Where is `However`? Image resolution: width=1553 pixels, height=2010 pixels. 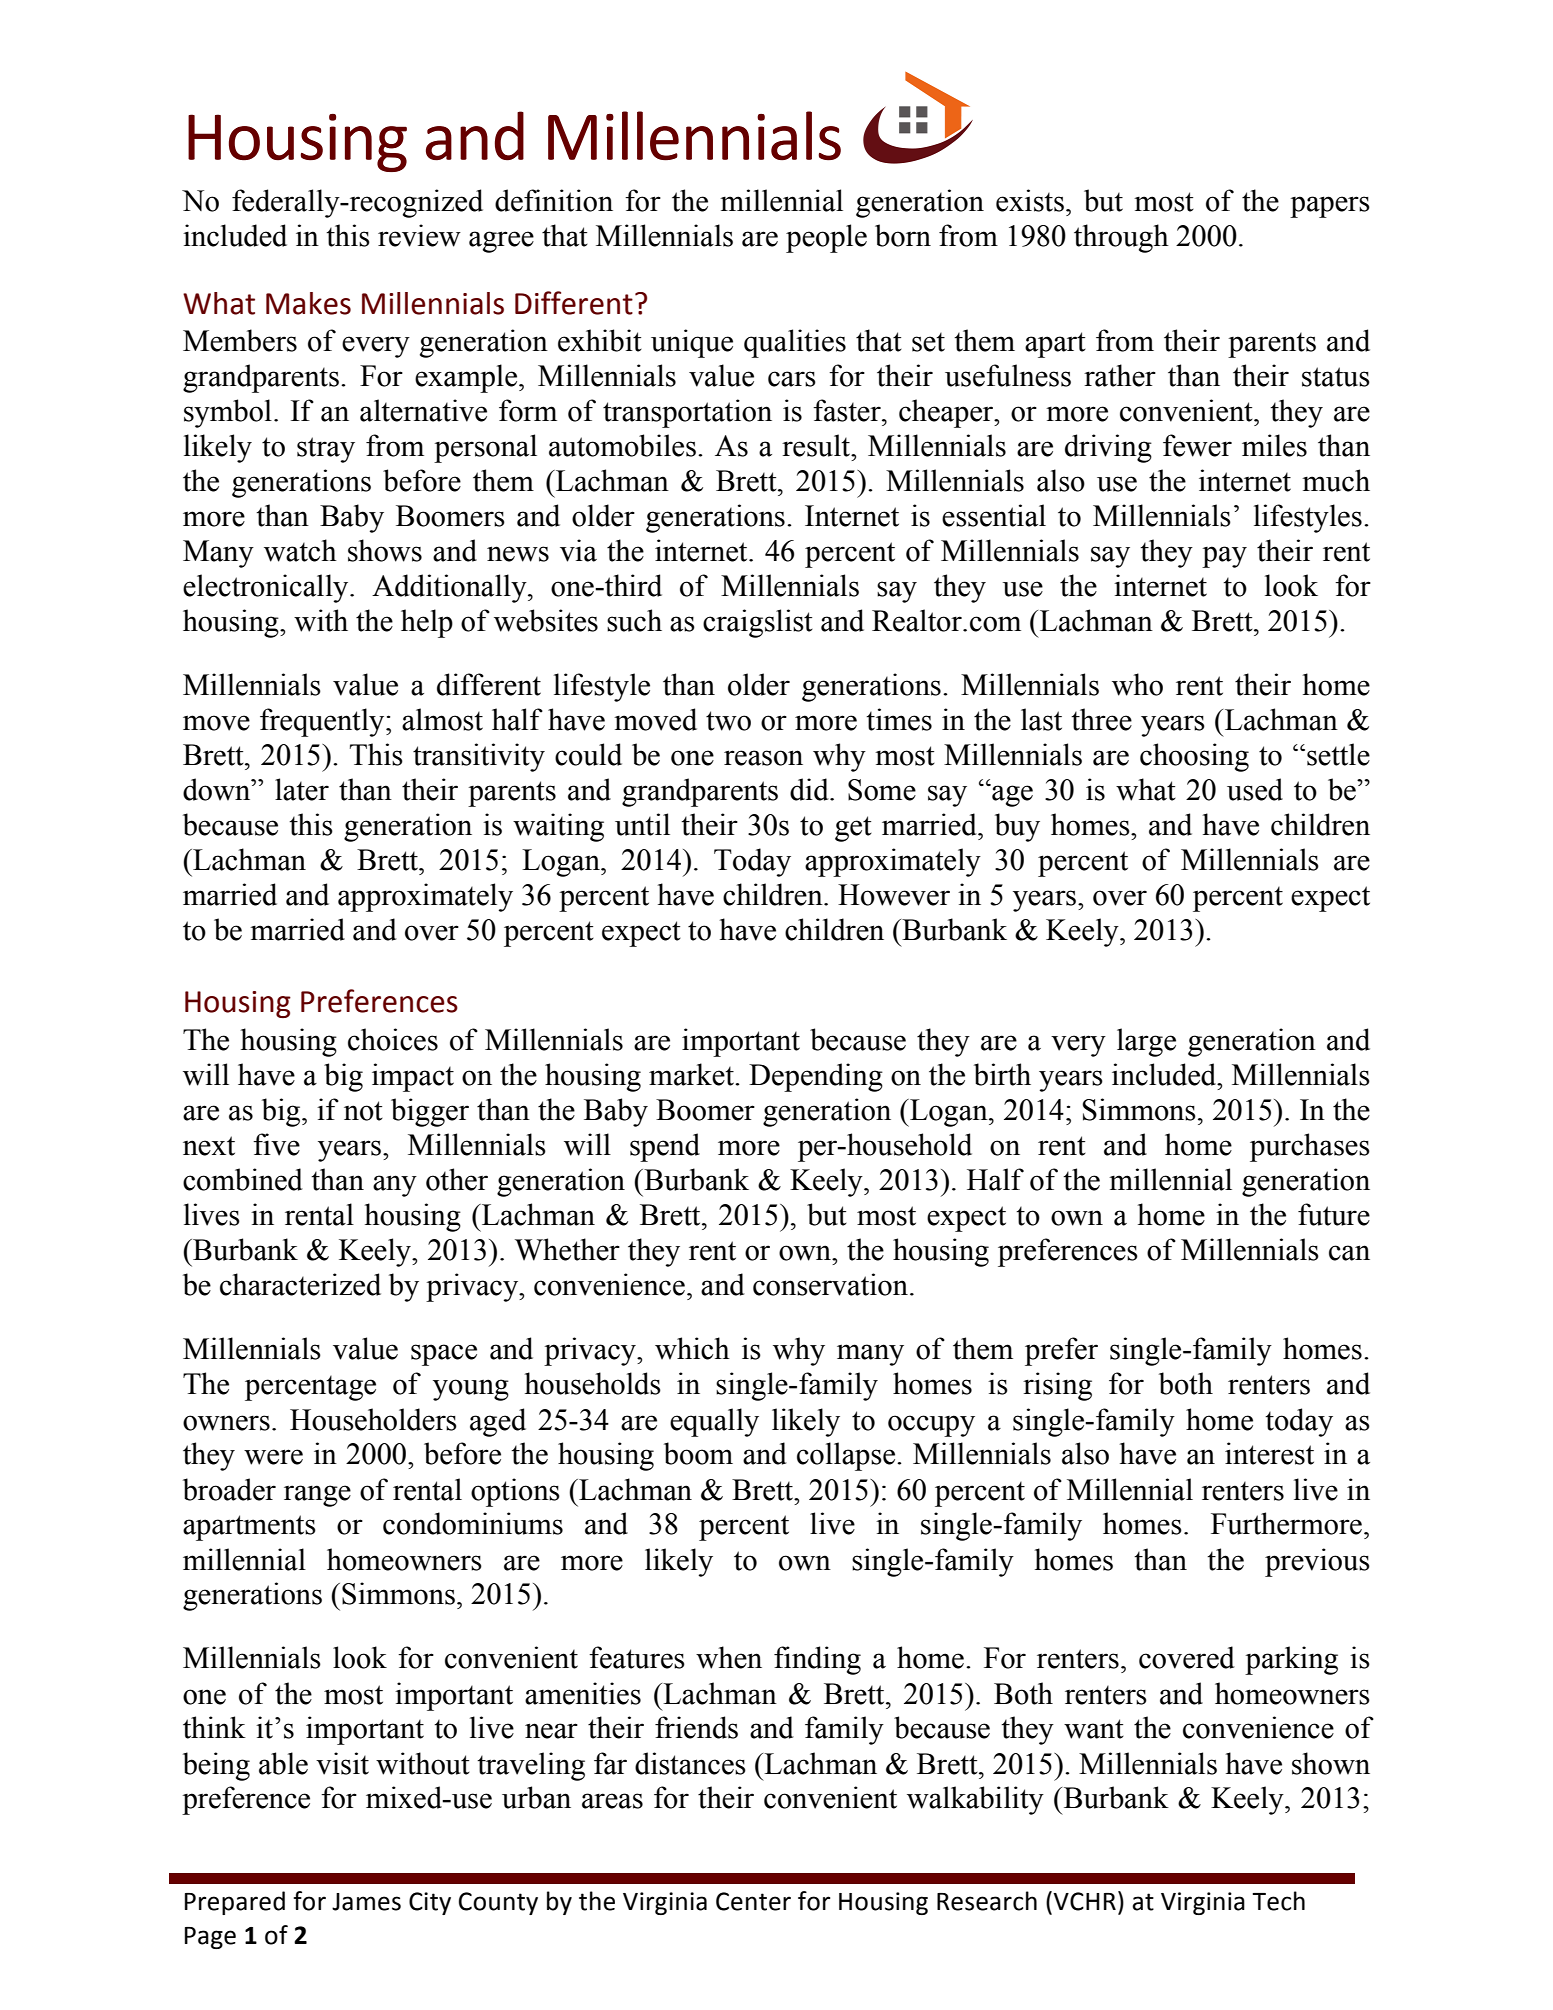 However is located at coordinates (894, 895).
